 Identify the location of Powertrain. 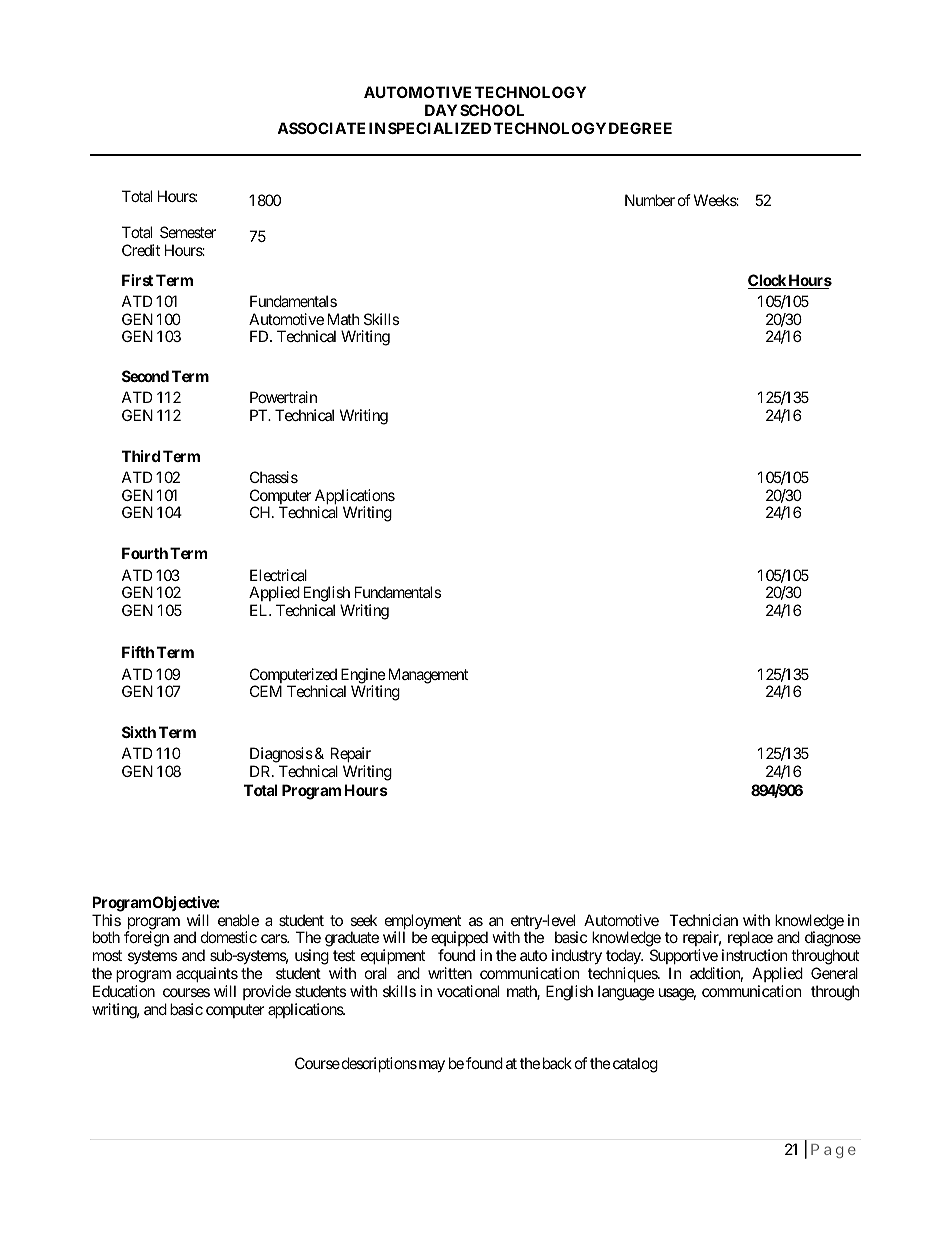
(283, 397).
